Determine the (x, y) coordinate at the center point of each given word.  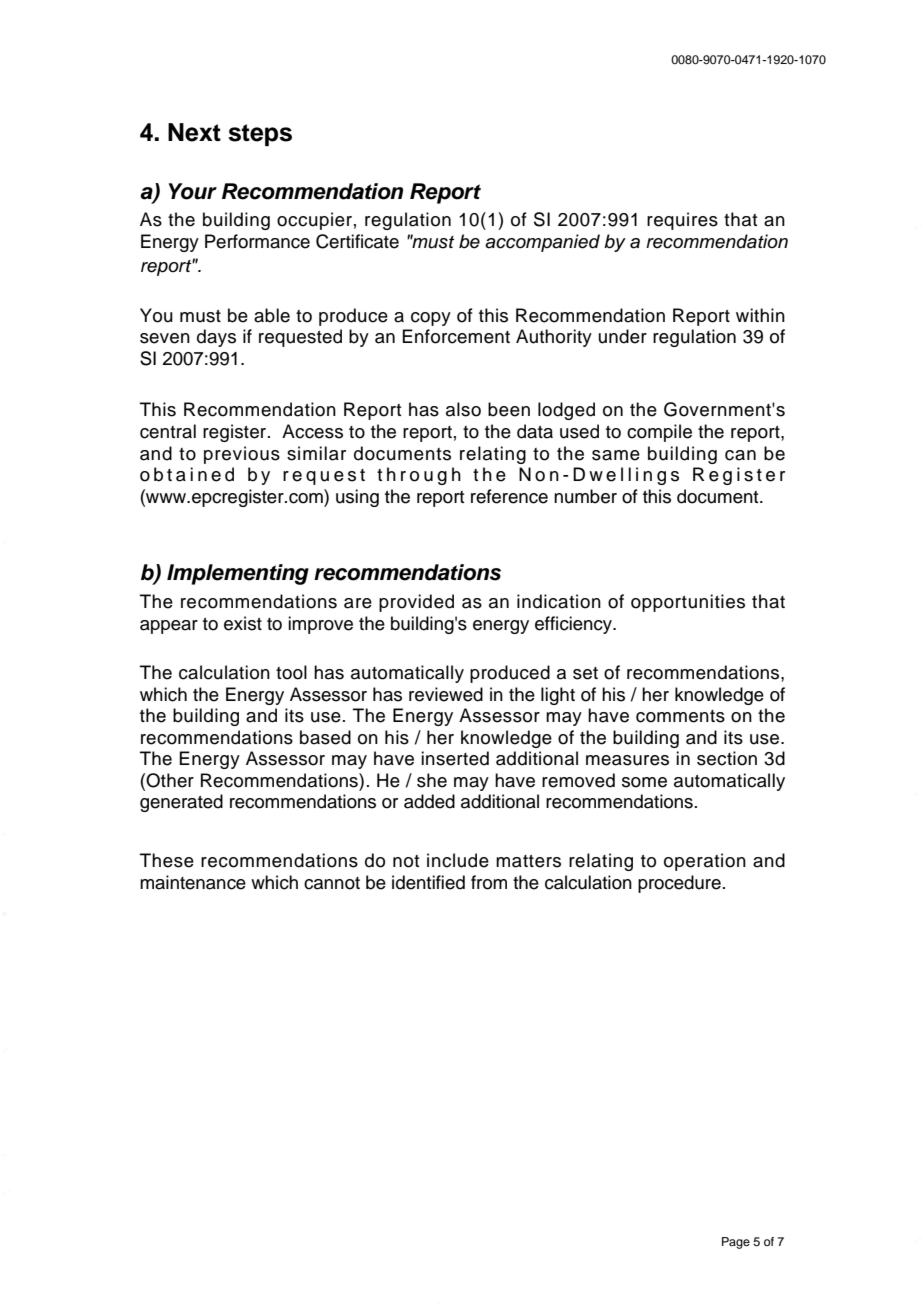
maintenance (193, 882)
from (489, 882)
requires (682, 221)
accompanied (542, 243)
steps (260, 135)
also (463, 409)
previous (242, 455)
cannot (332, 883)
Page (736, 1243)
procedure (679, 884)
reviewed (446, 694)
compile (659, 433)
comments (680, 716)
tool (291, 672)
